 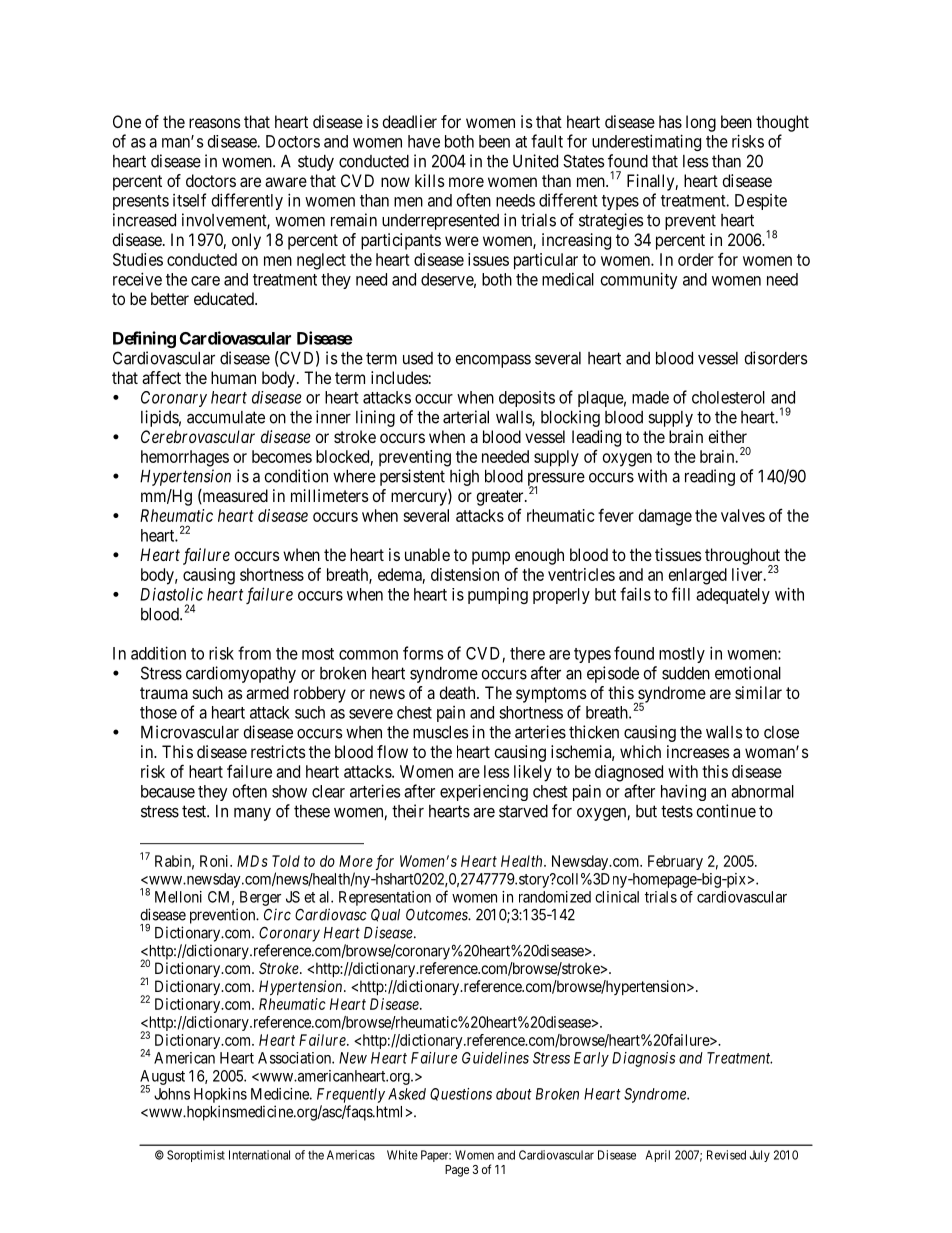 I want to click on long, so click(x=701, y=123).
